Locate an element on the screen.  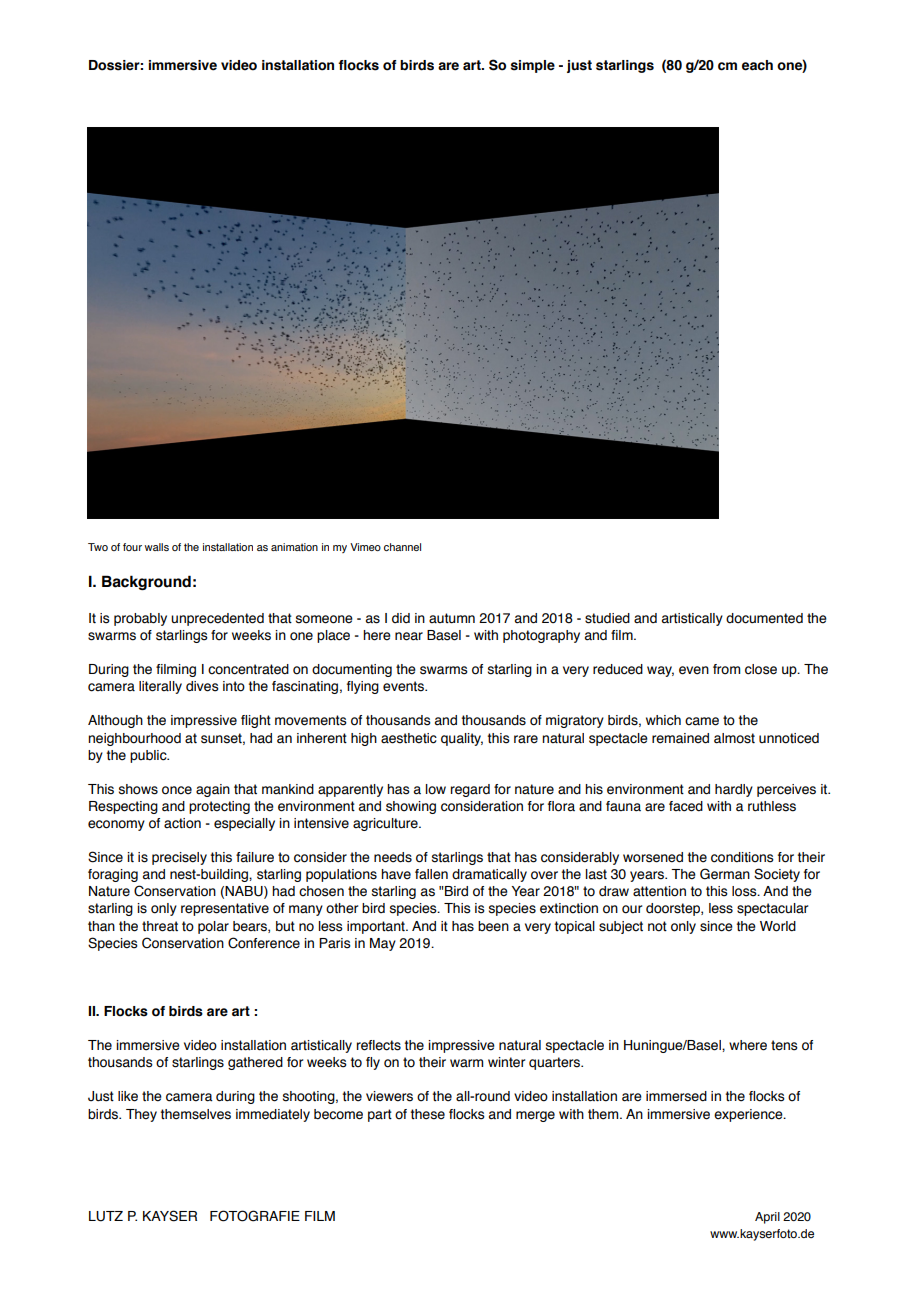
action is located at coordinates (182, 823).
